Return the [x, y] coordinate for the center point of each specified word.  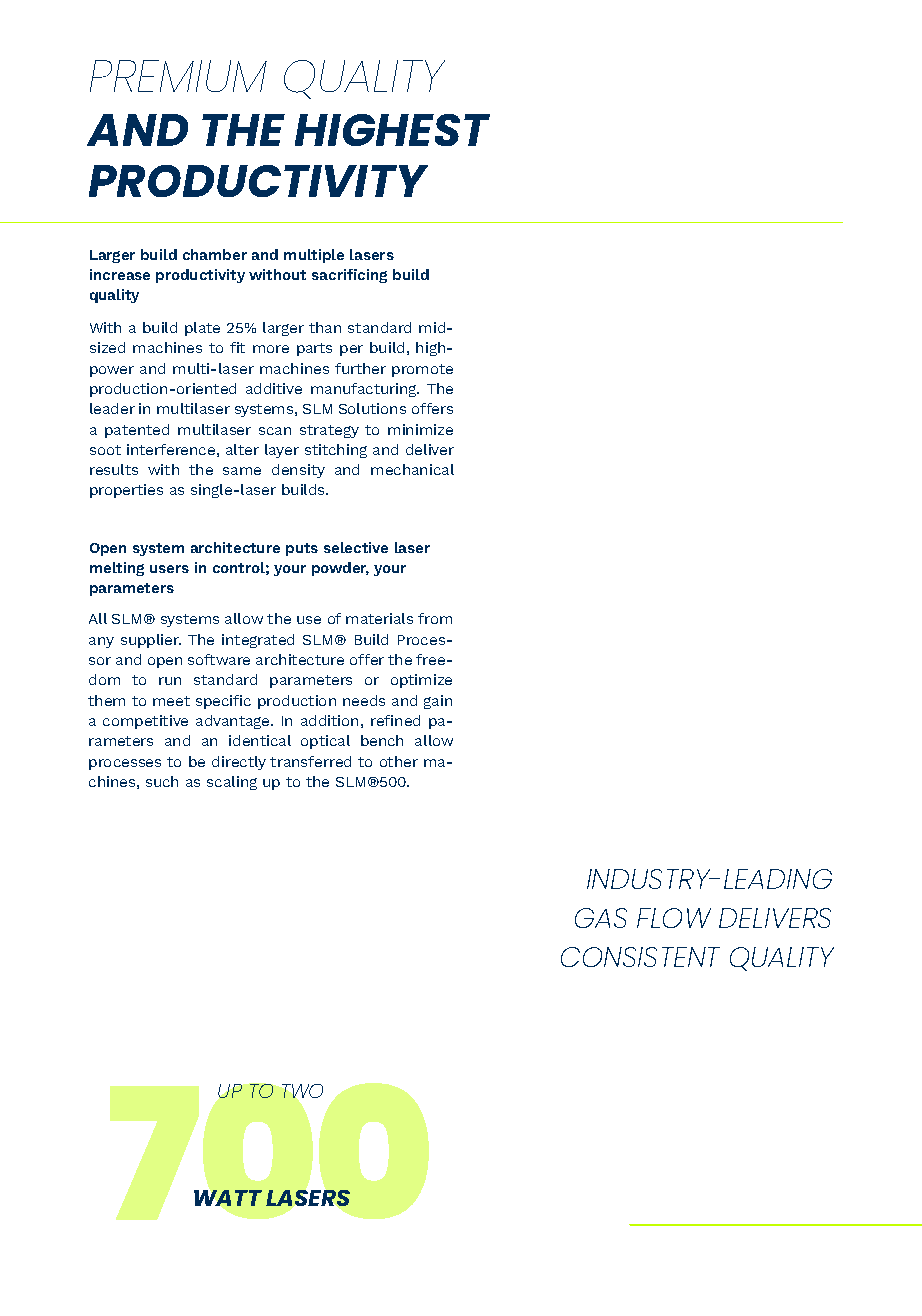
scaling [232, 783]
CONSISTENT [640, 957]
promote [422, 370]
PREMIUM [178, 76]
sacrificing [349, 276]
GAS [601, 918]
